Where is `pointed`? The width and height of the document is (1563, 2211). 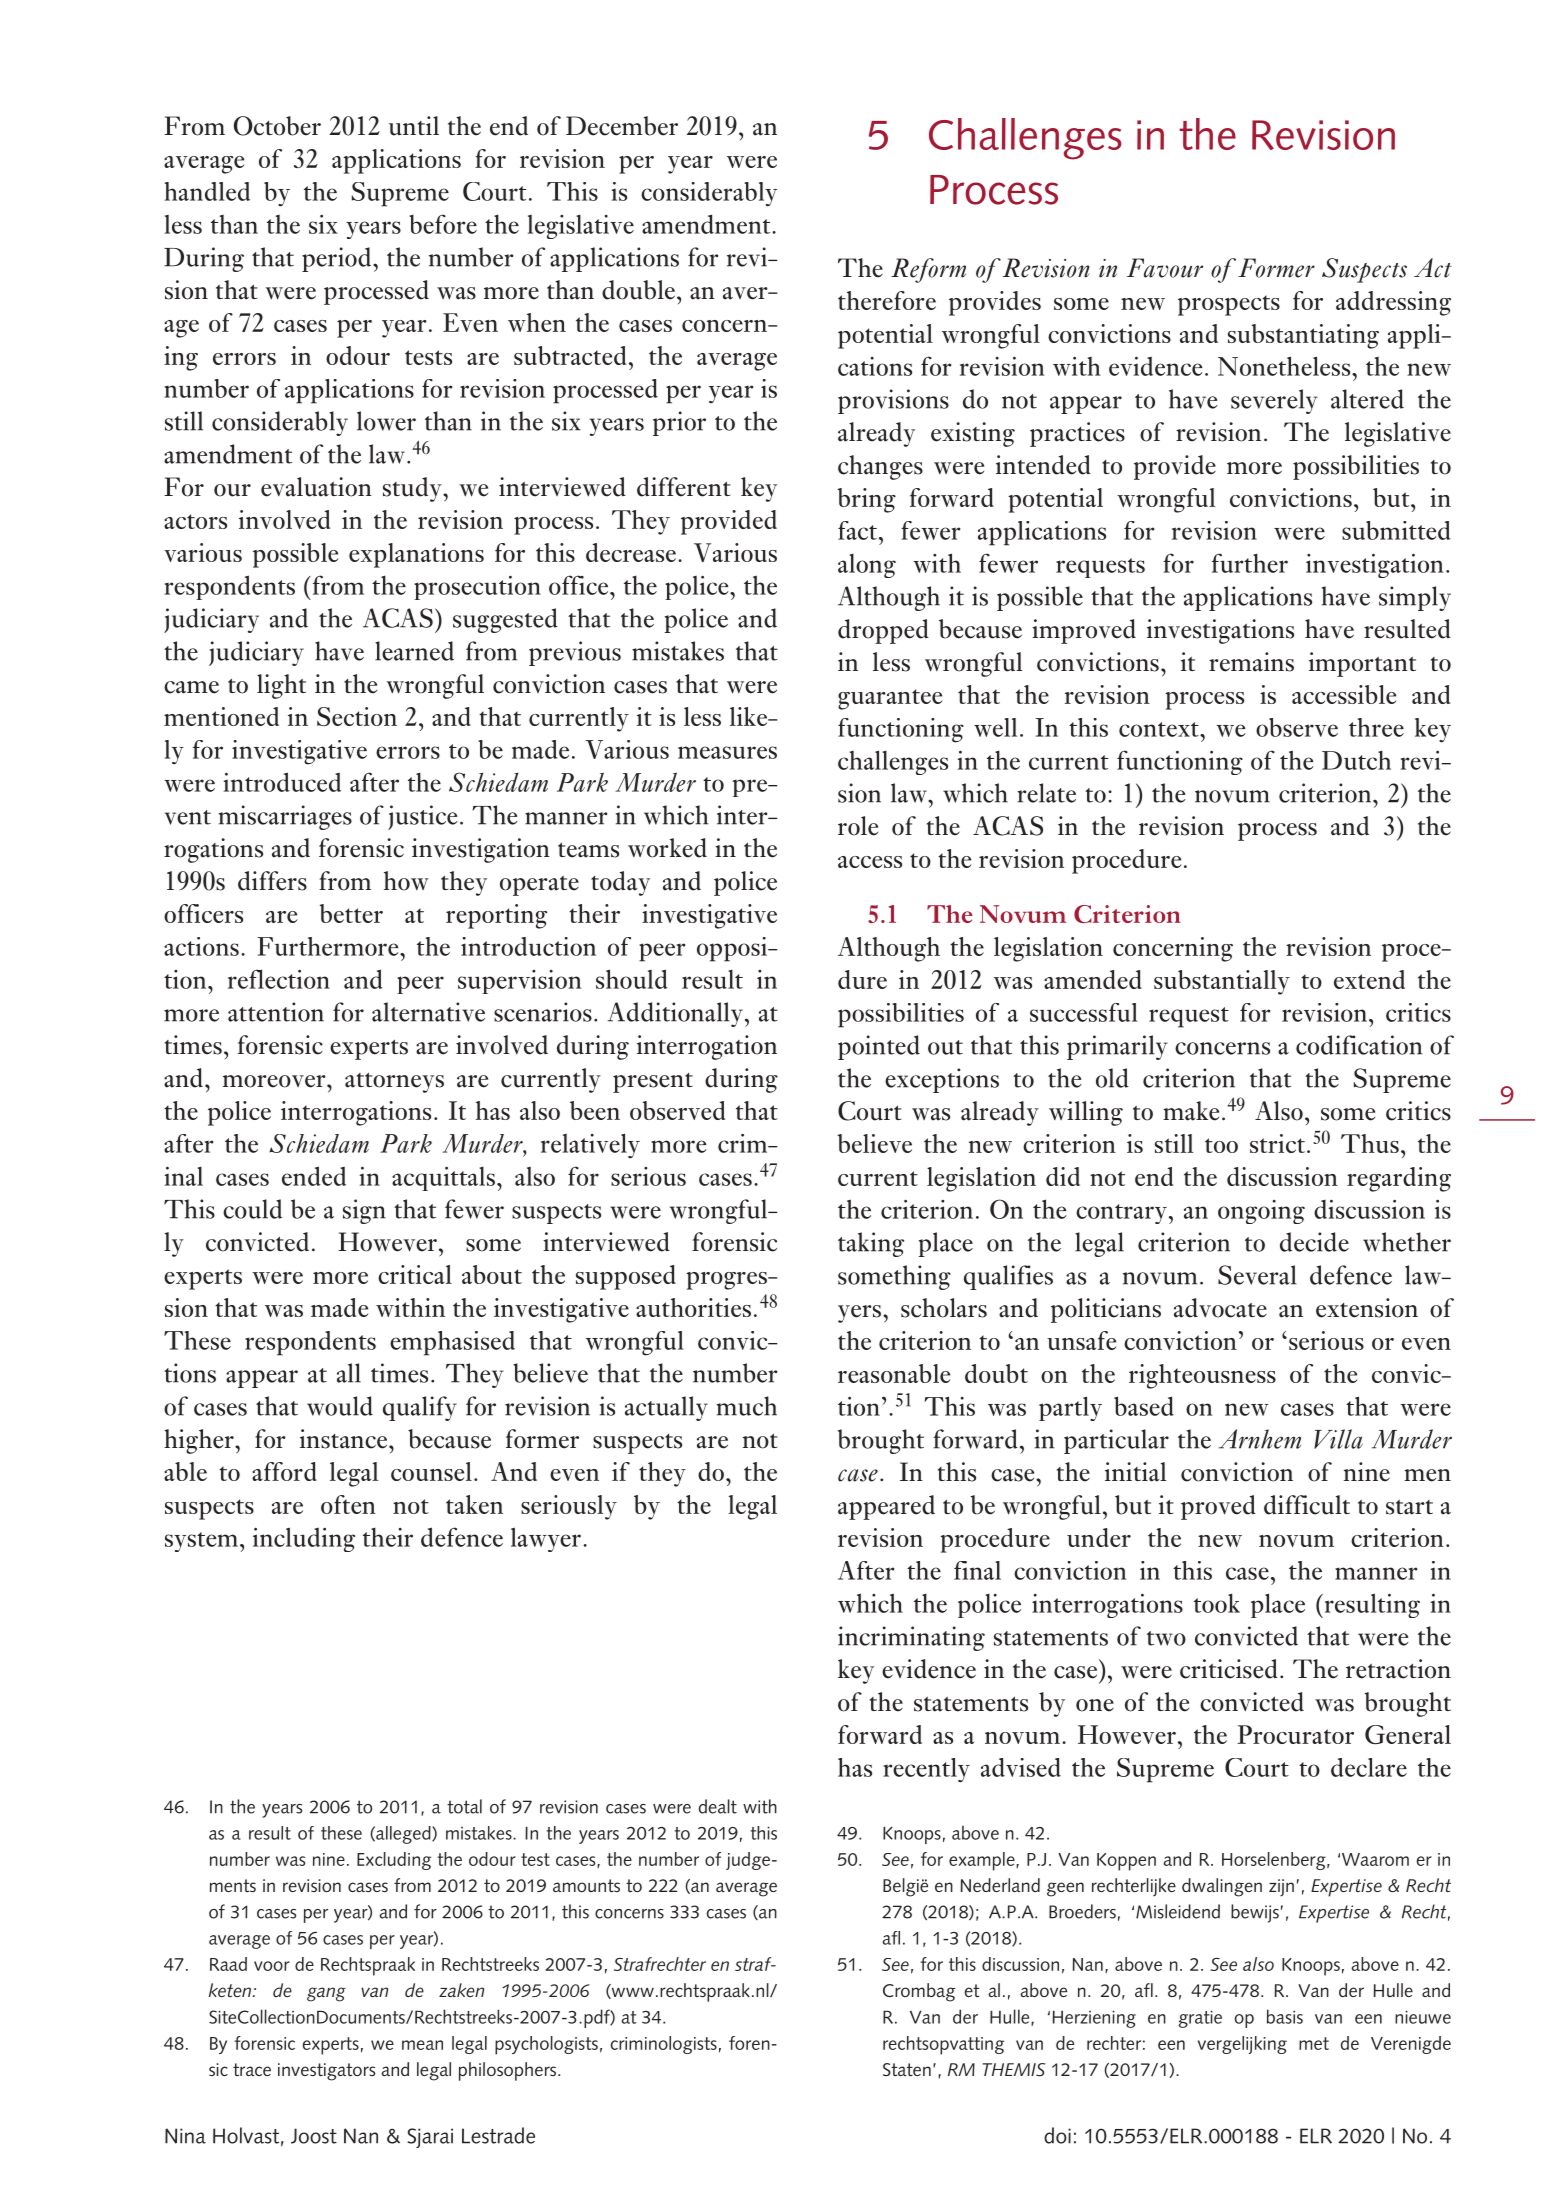 pointed is located at coordinates (879, 1047).
